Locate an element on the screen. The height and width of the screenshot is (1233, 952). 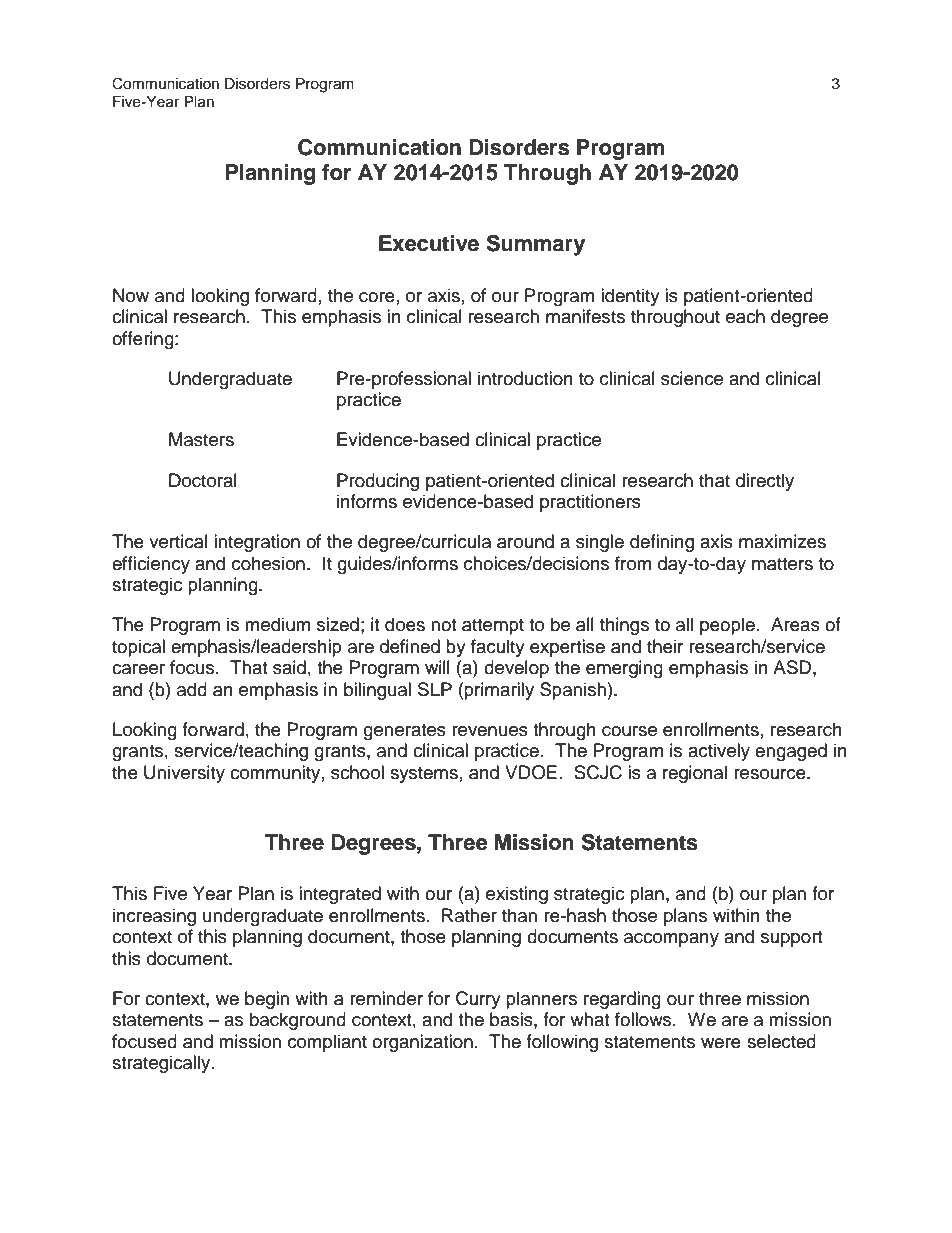
Now is located at coordinates (131, 295).
